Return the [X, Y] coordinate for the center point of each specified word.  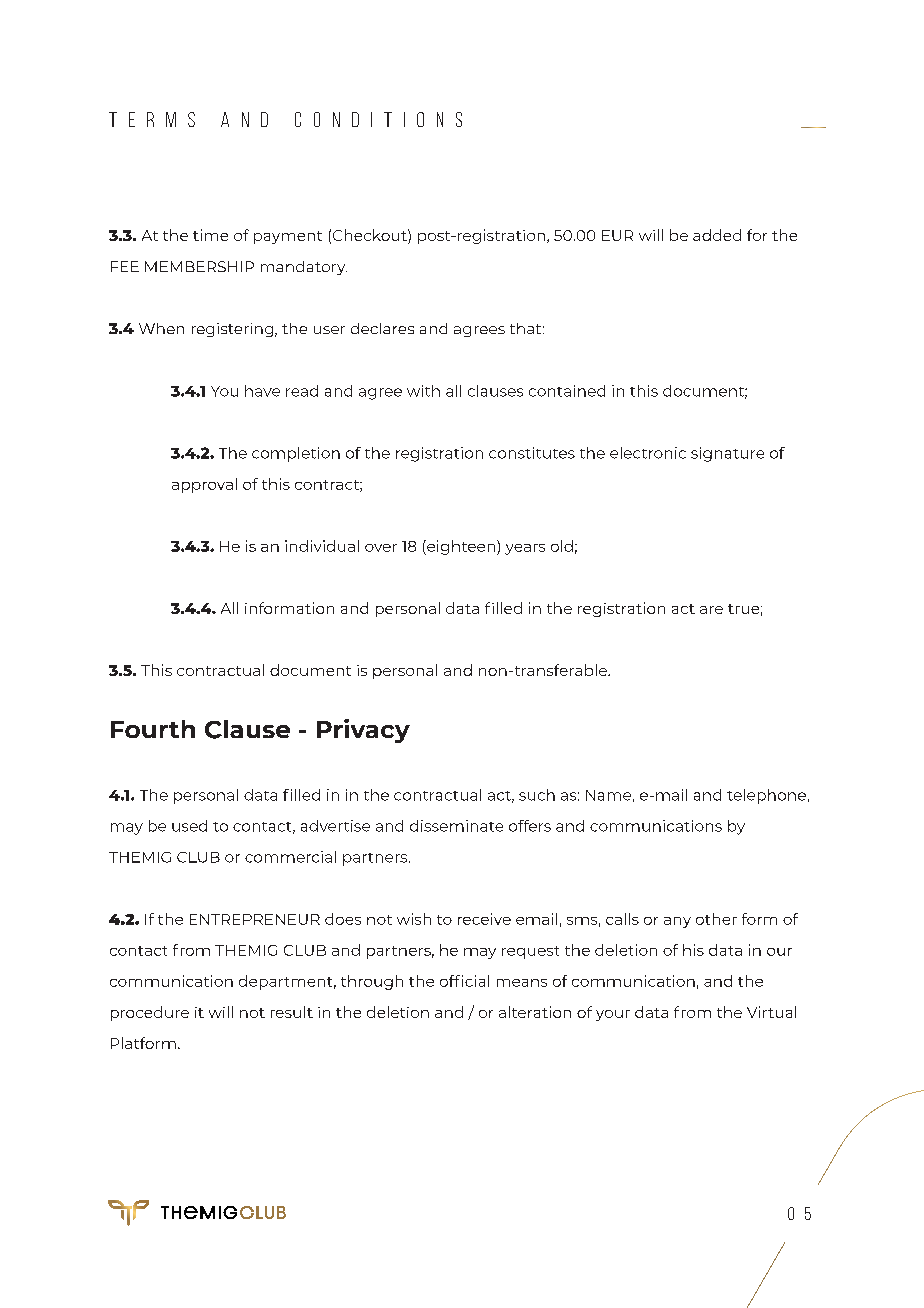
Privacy [363, 731]
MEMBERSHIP [199, 266]
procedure [150, 1013]
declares [382, 328]
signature [727, 454]
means [522, 983]
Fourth [153, 729]
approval [204, 485]
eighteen [460, 547]
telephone [766, 796]
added [717, 235]
